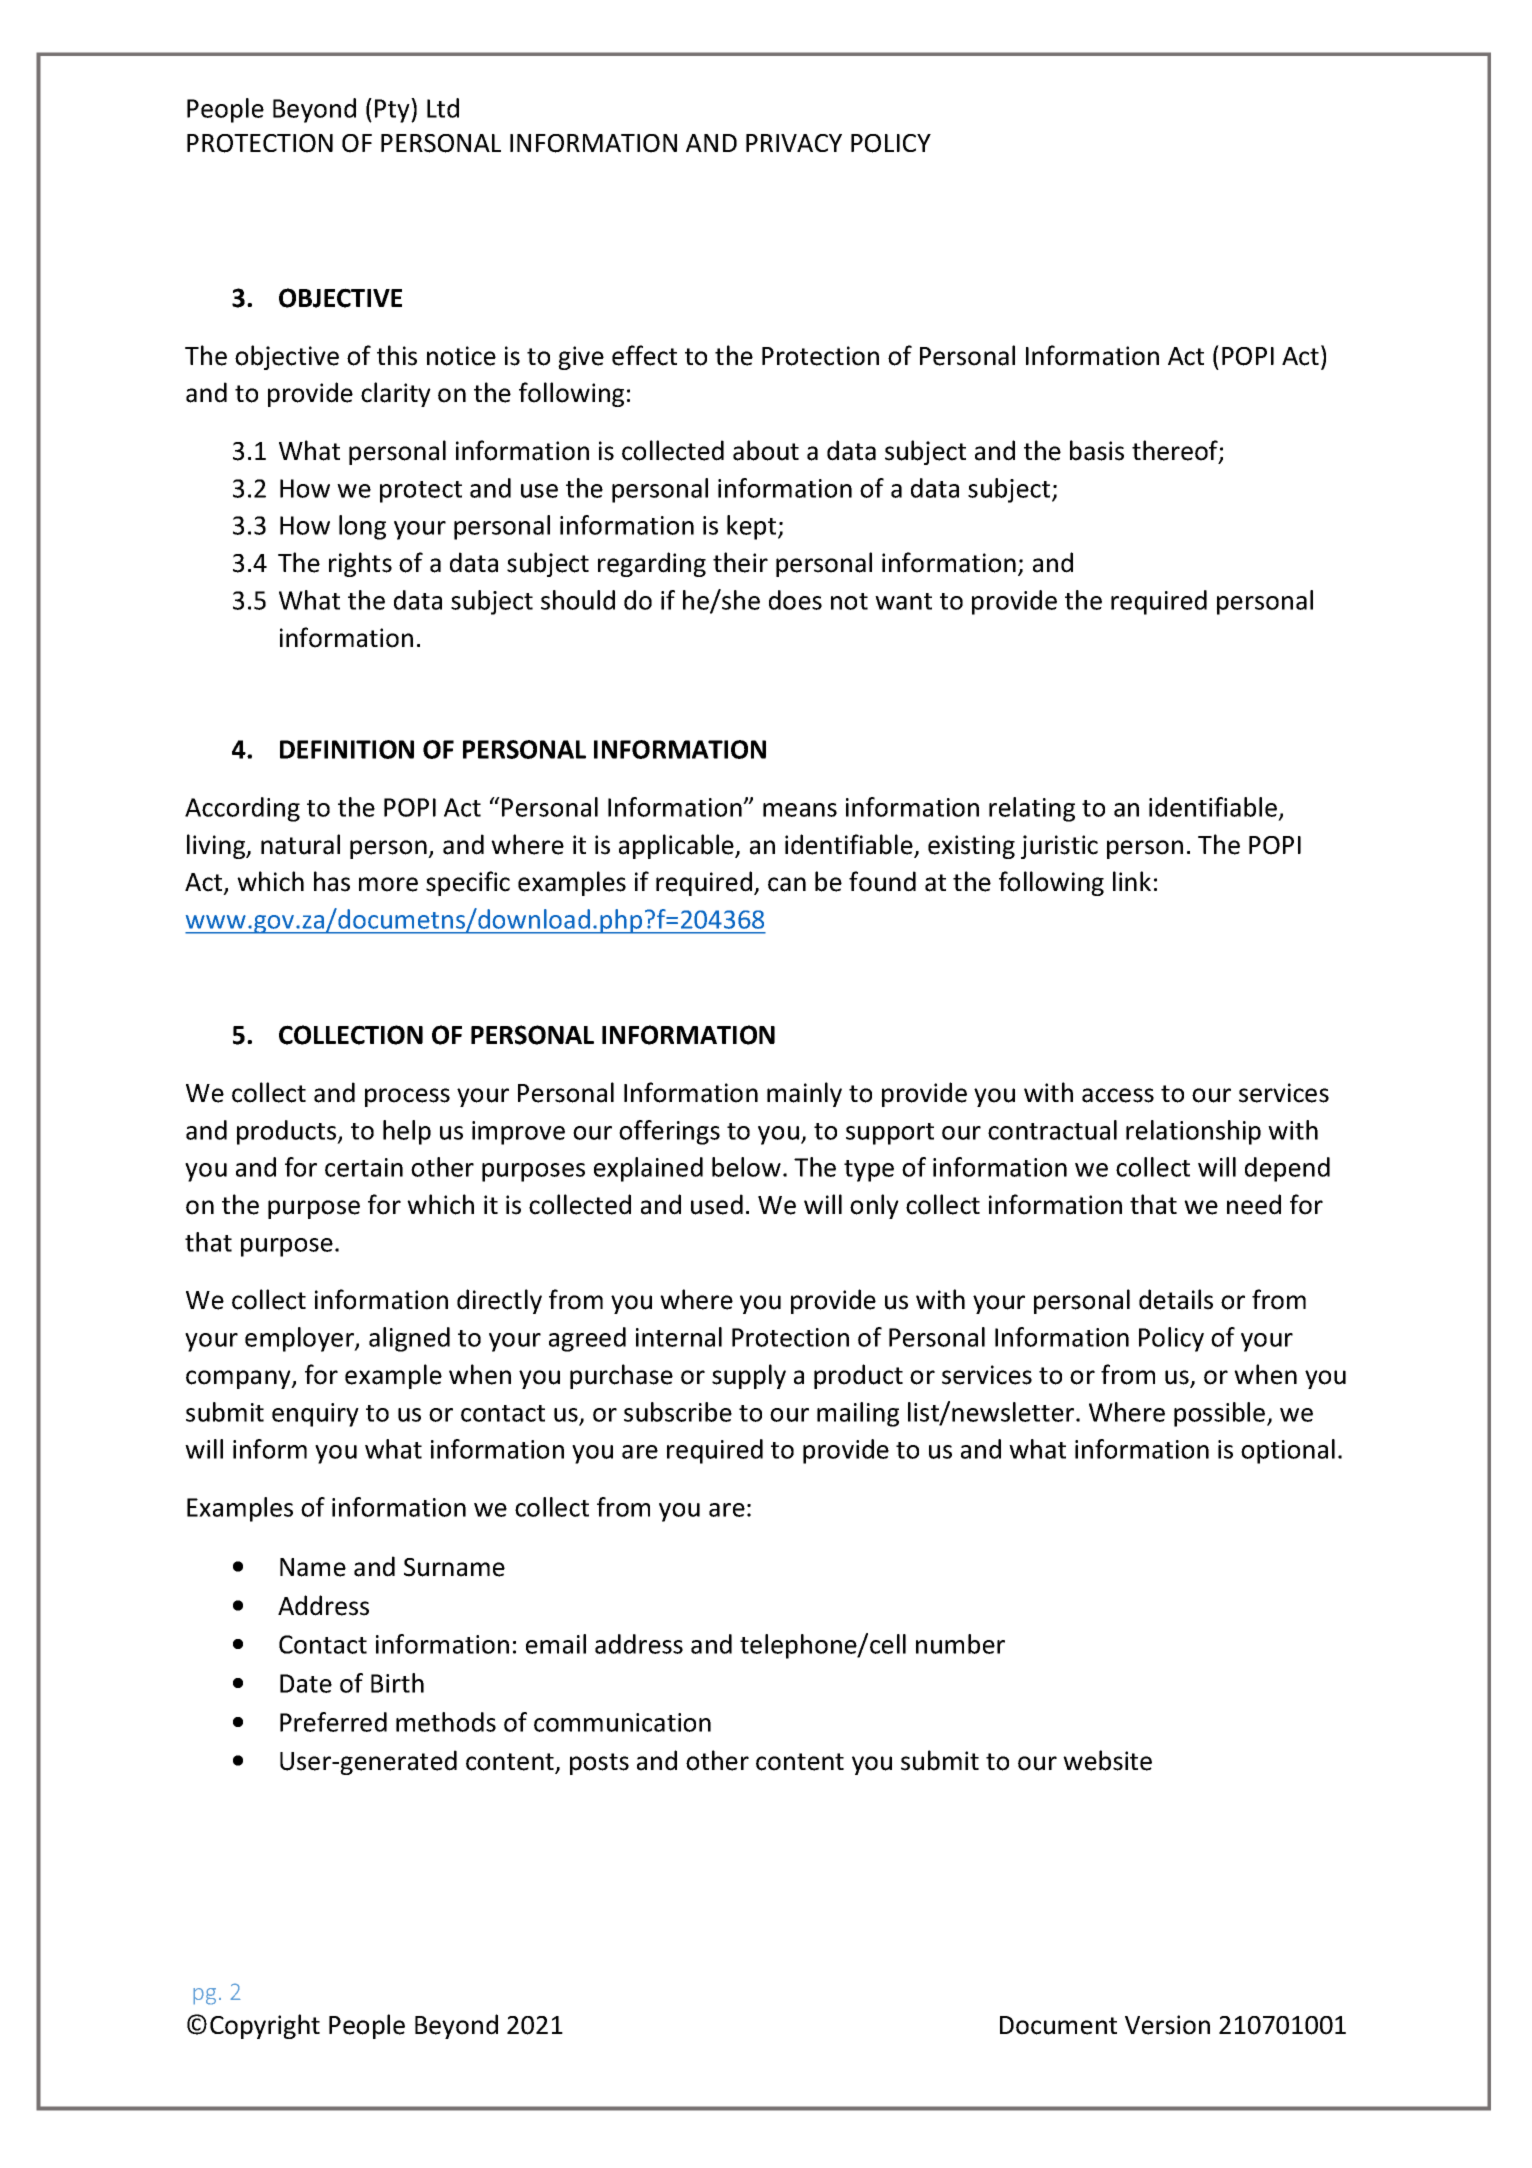 This image has width=1532, height=2168. Describe the element at coordinates (393, 110) in the image. I see `Pty` at that location.
